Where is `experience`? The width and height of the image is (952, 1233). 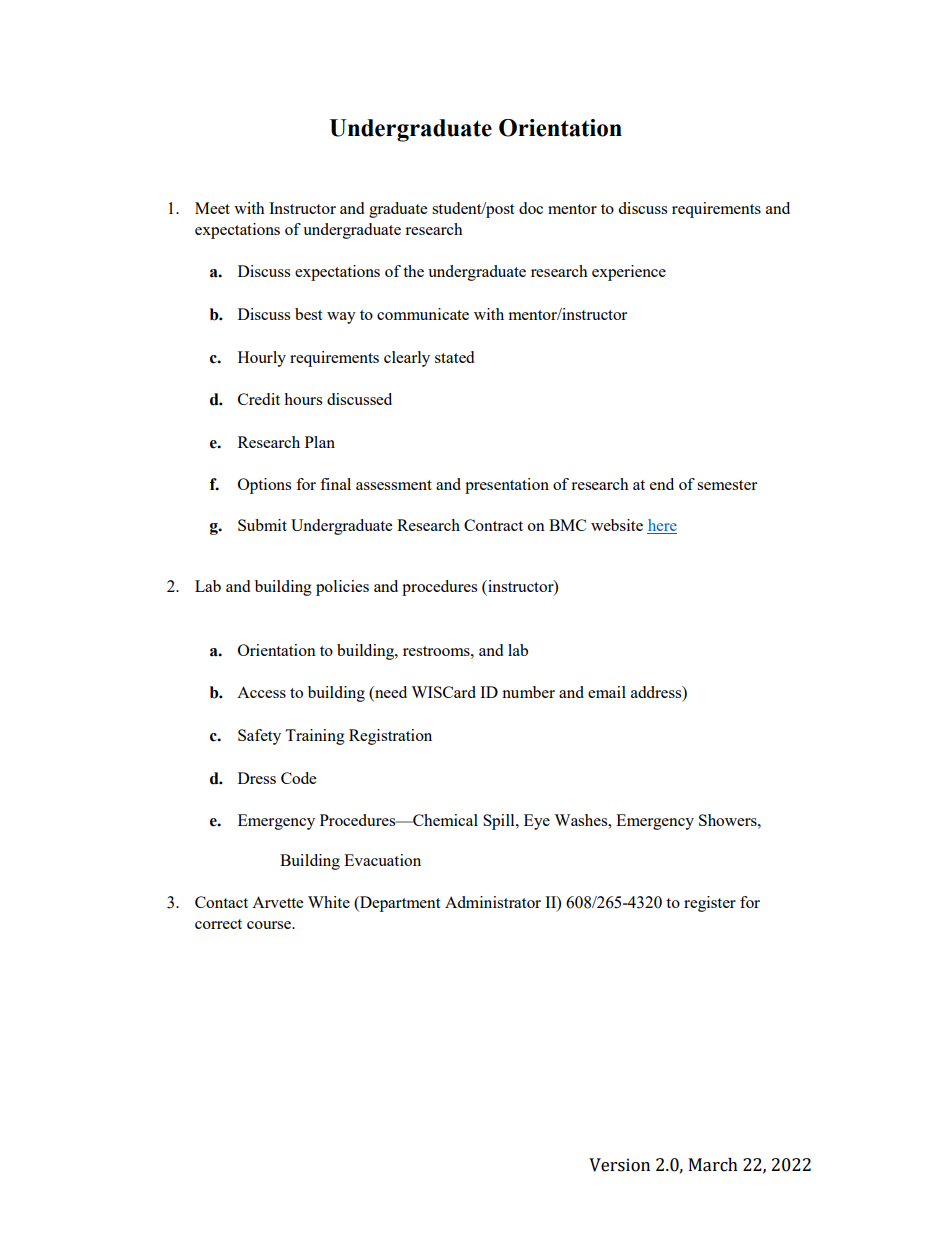
experience is located at coordinates (629, 273).
